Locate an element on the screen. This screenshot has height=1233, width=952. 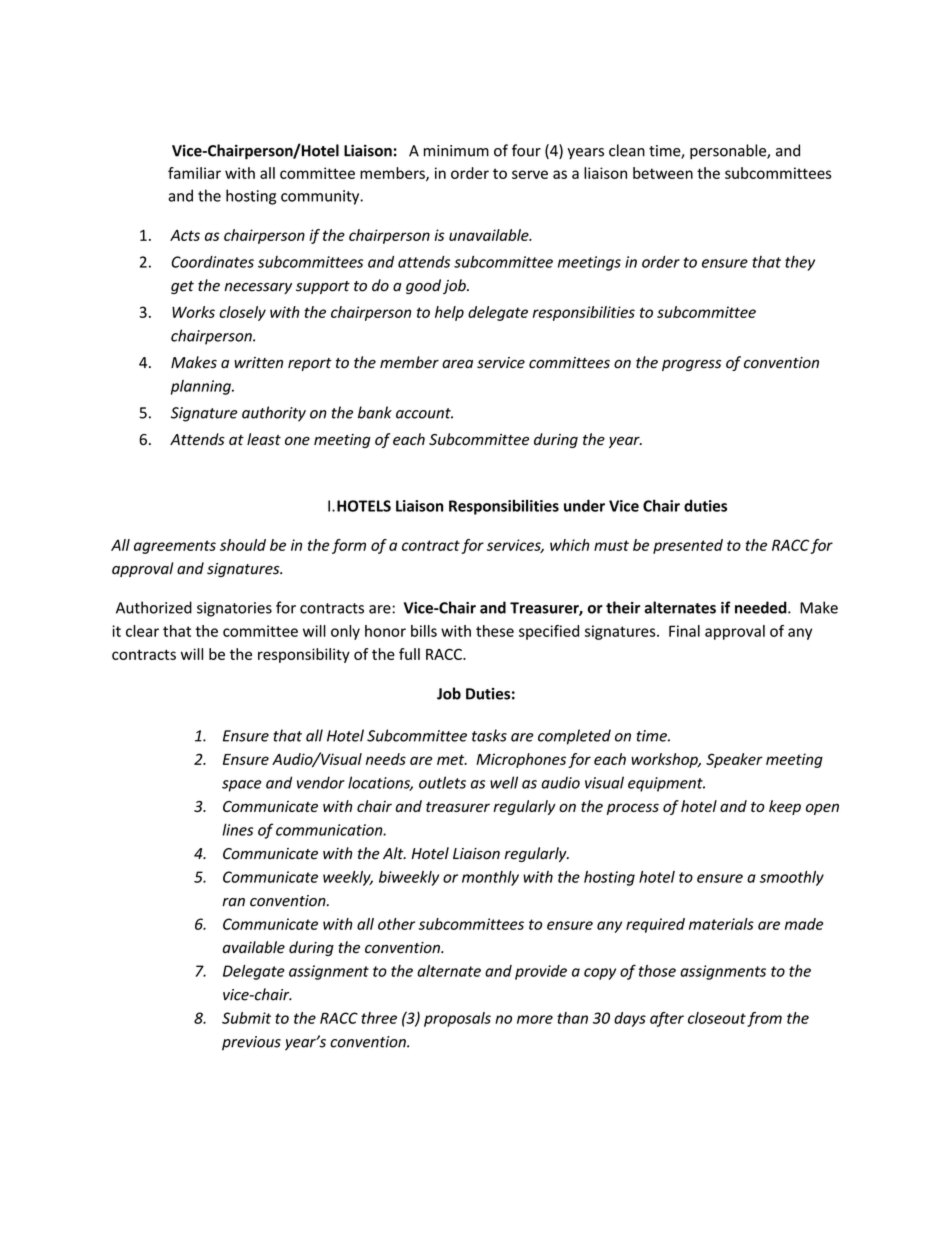
between is located at coordinates (663, 173).
